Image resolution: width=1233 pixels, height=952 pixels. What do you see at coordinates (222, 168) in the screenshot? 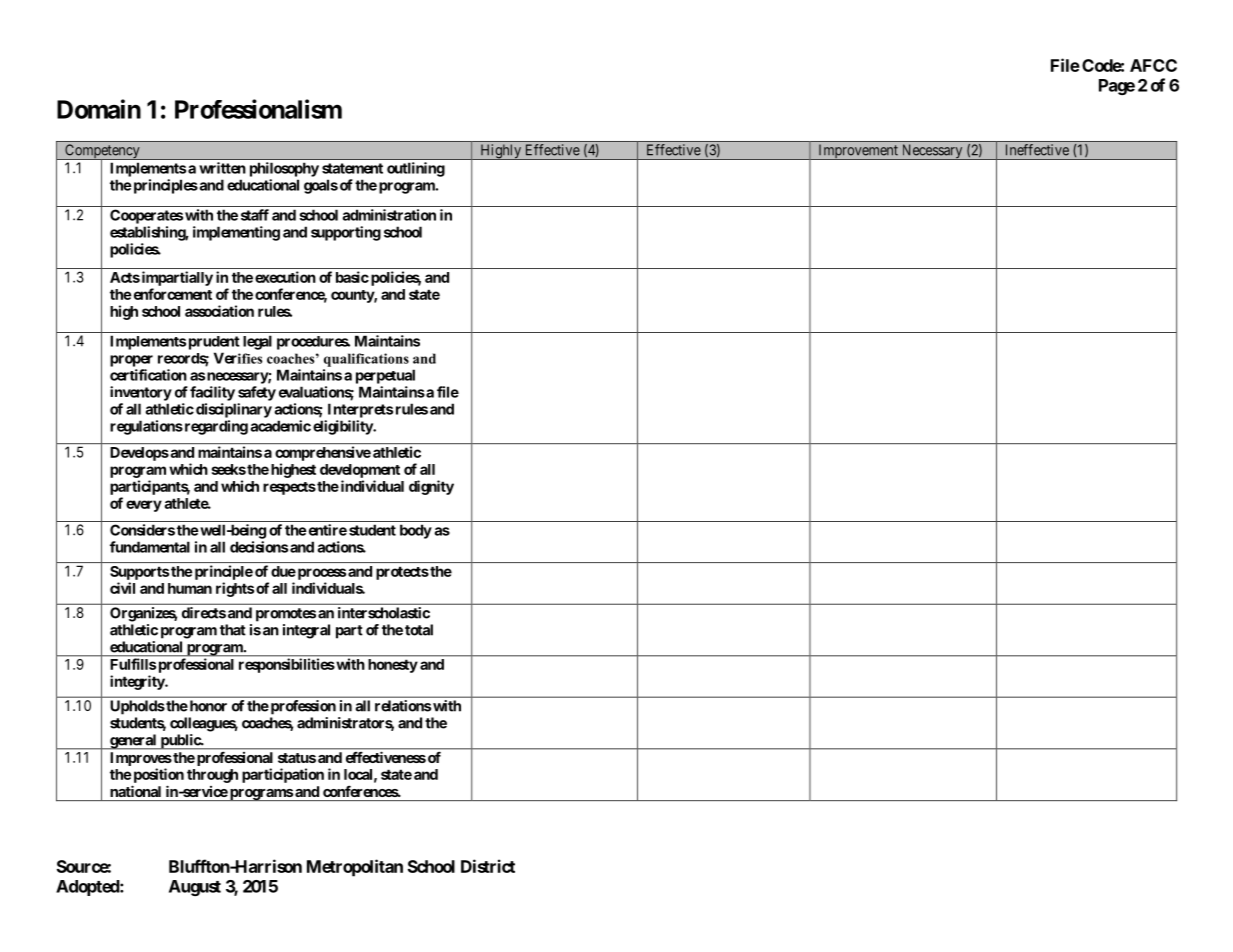
I see `written` at bounding box center [222, 168].
